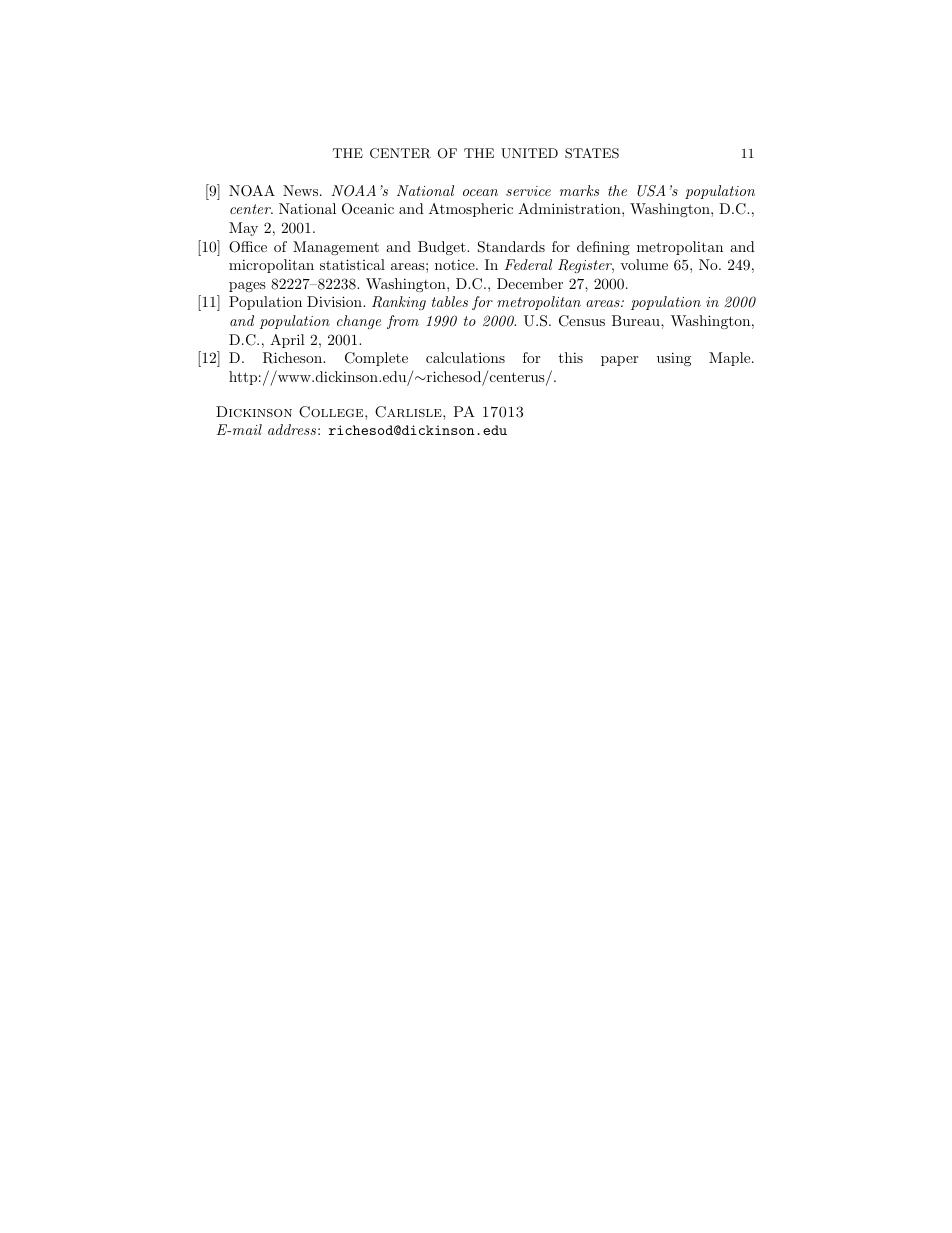  I want to click on College, so click(332, 412).
